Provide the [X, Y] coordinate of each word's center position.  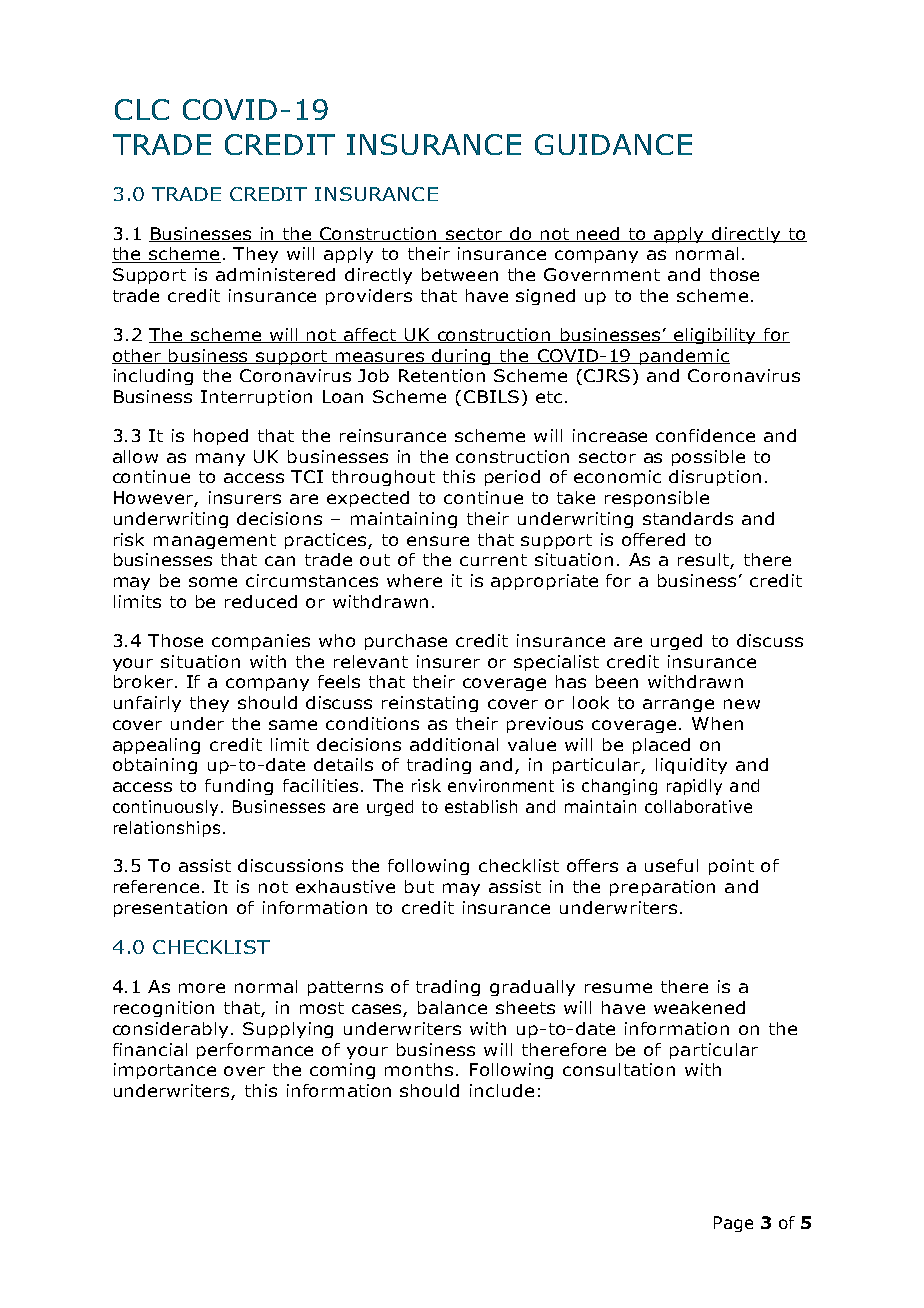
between [460, 274]
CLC [142, 109]
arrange [678, 705]
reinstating [430, 704]
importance [165, 1071]
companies [261, 642]
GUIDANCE [613, 144]
